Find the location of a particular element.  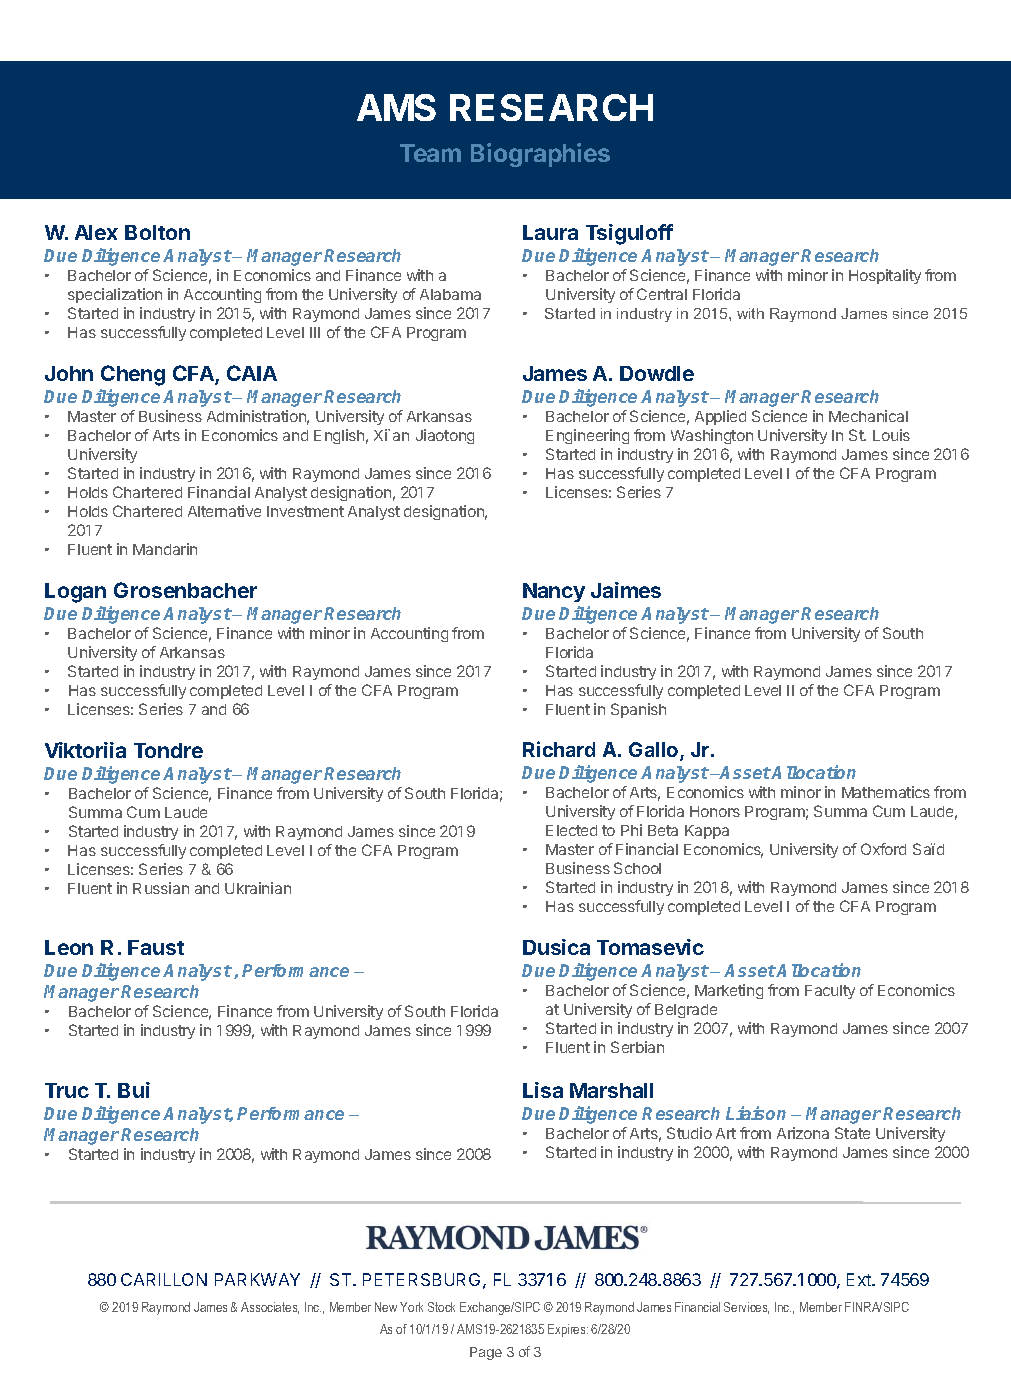

Team is located at coordinates (430, 153).
